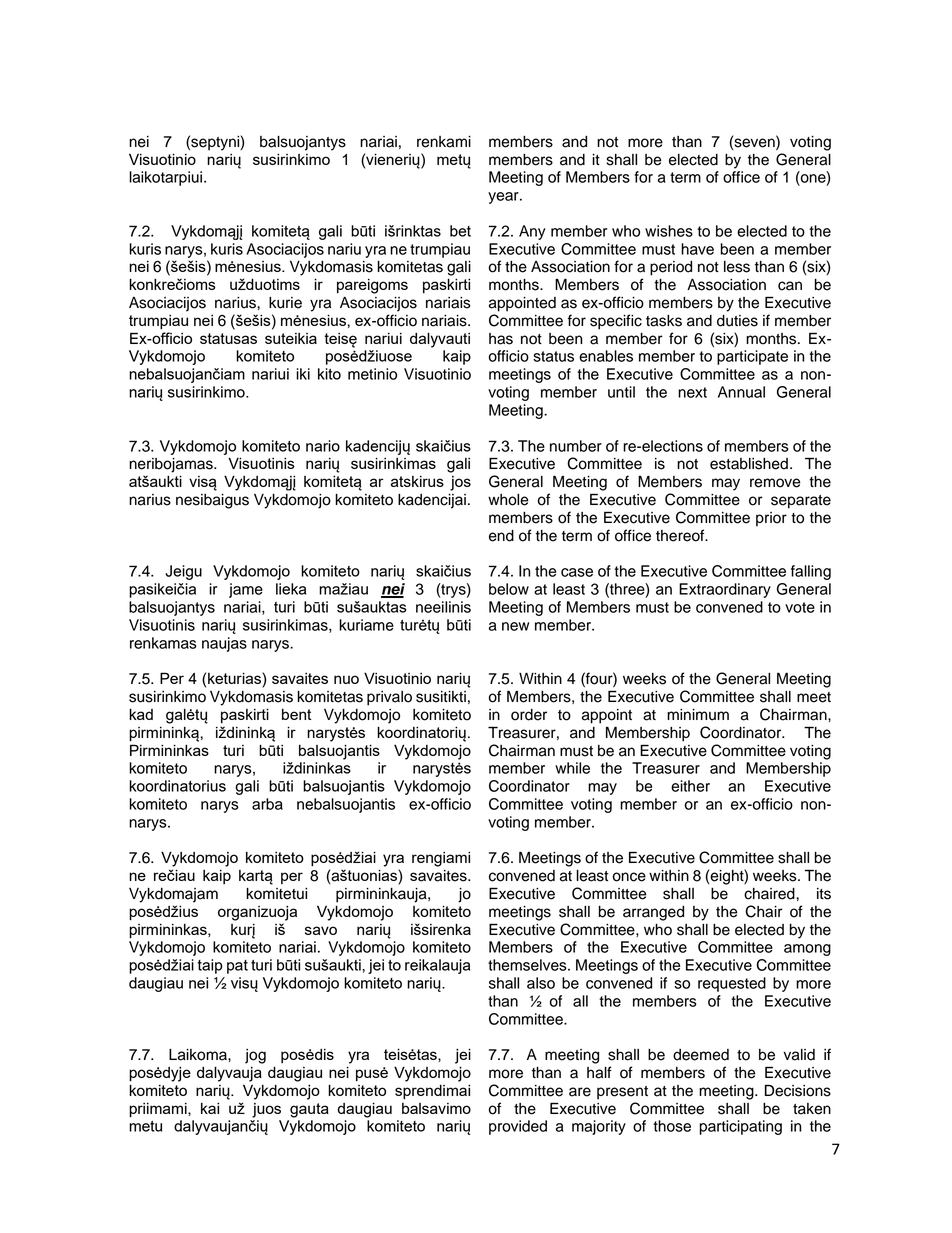 The width and height of the image is (952, 1233). What do you see at coordinates (255, 1056) in the image?
I see `jog` at bounding box center [255, 1056].
